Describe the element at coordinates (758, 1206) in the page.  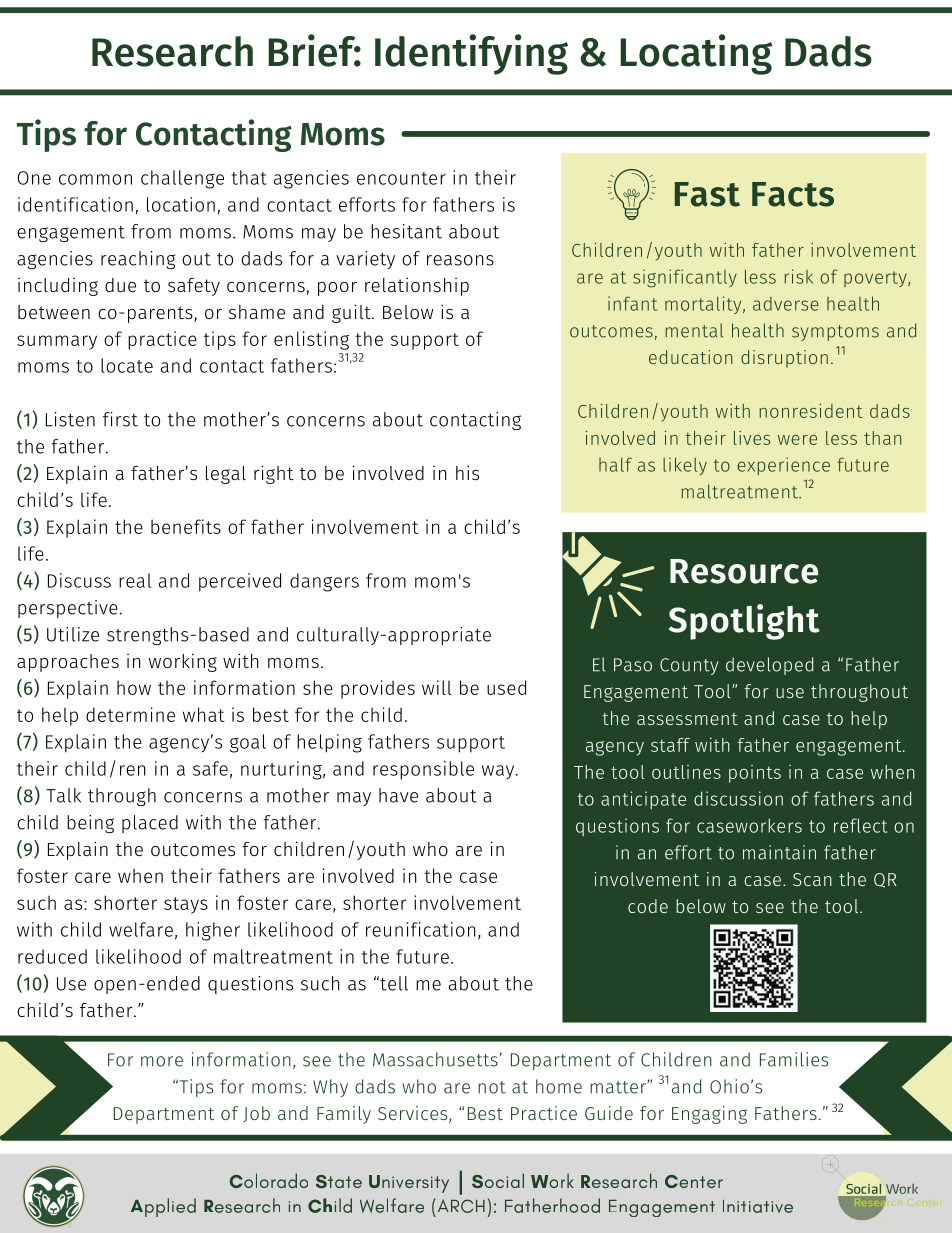
I see `Initiative` at that location.
